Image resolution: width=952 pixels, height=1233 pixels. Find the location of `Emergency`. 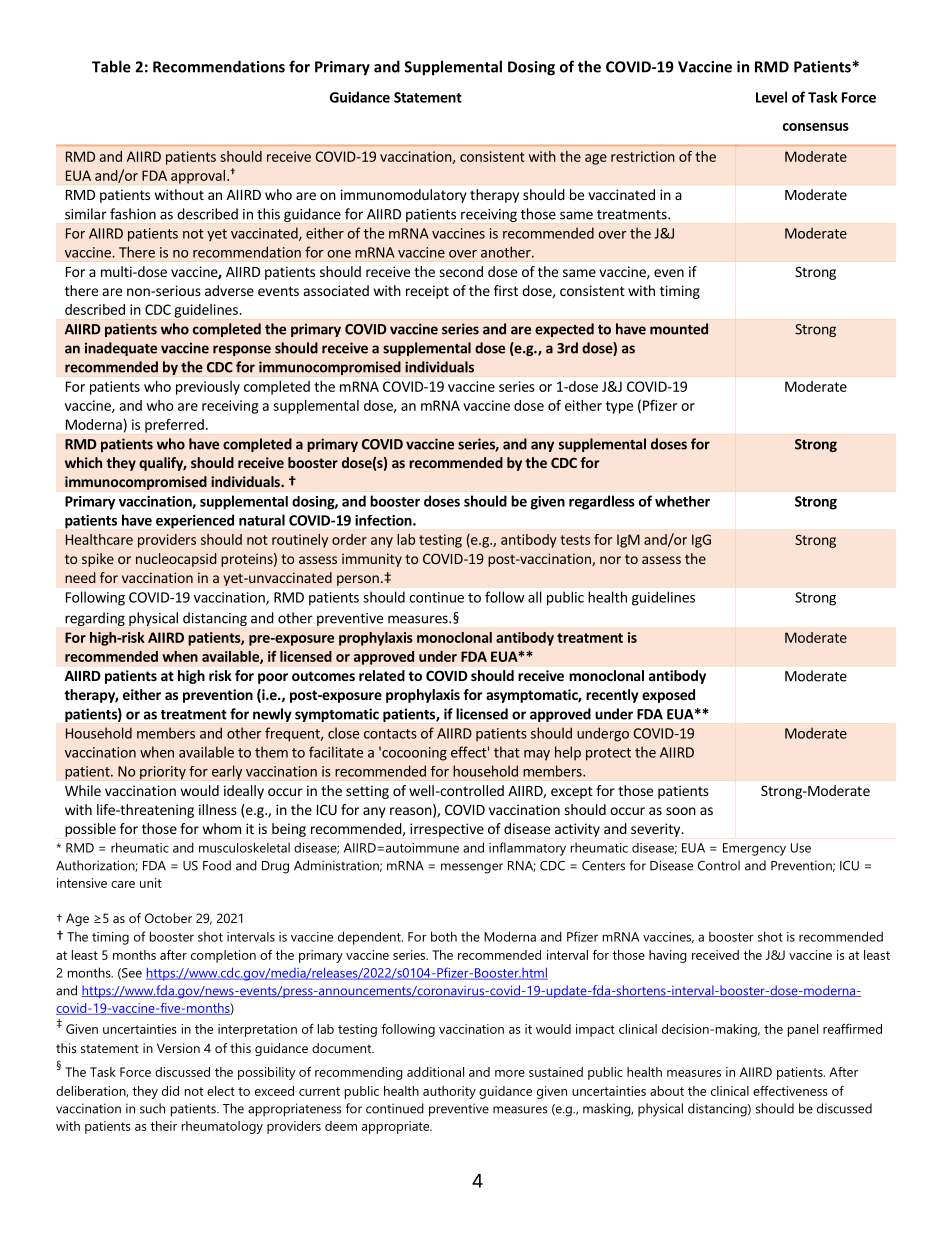

Emergency is located at coordinates (754, 849).
